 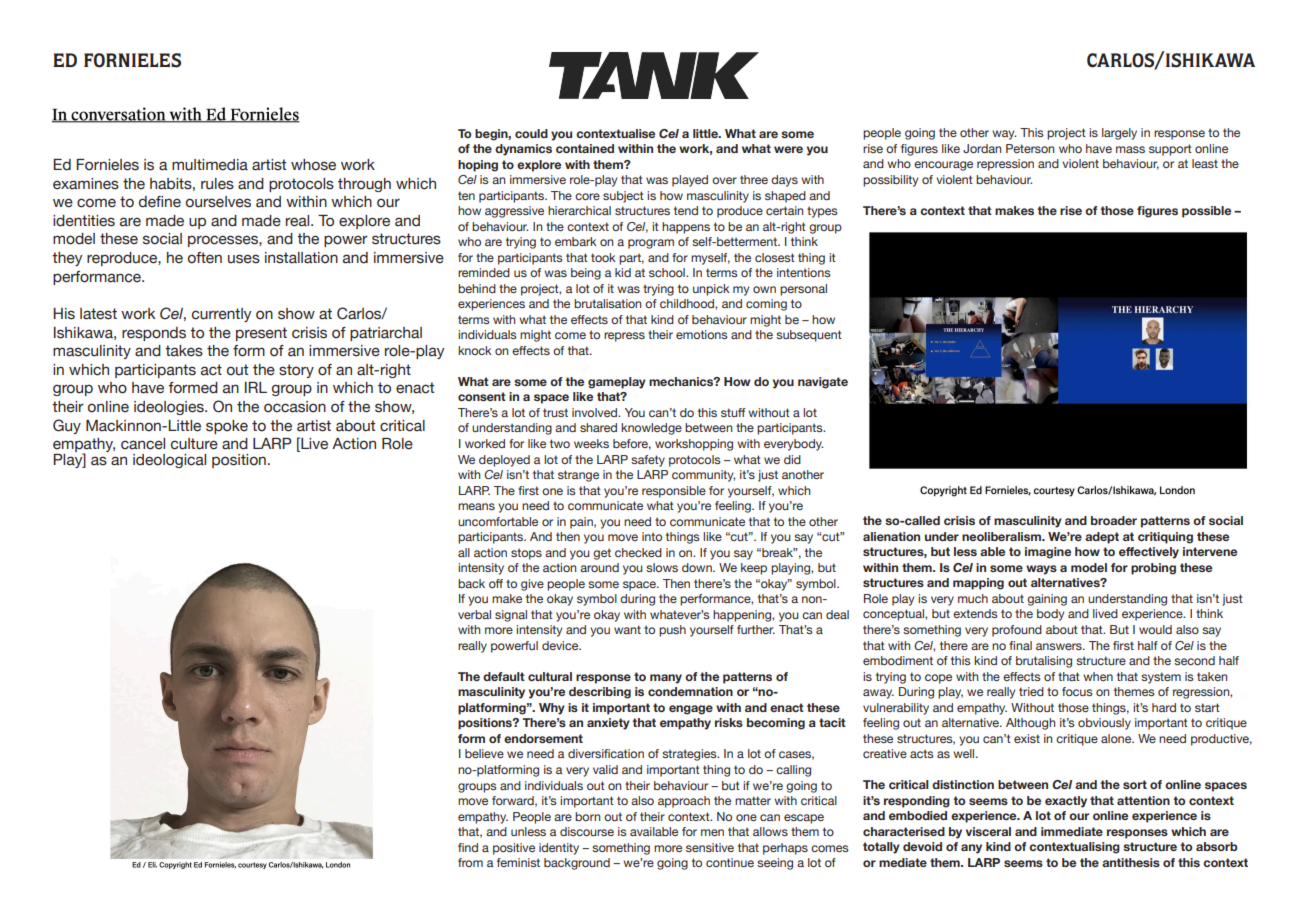 I want to click on mass, so click(x=1130, y=149).
